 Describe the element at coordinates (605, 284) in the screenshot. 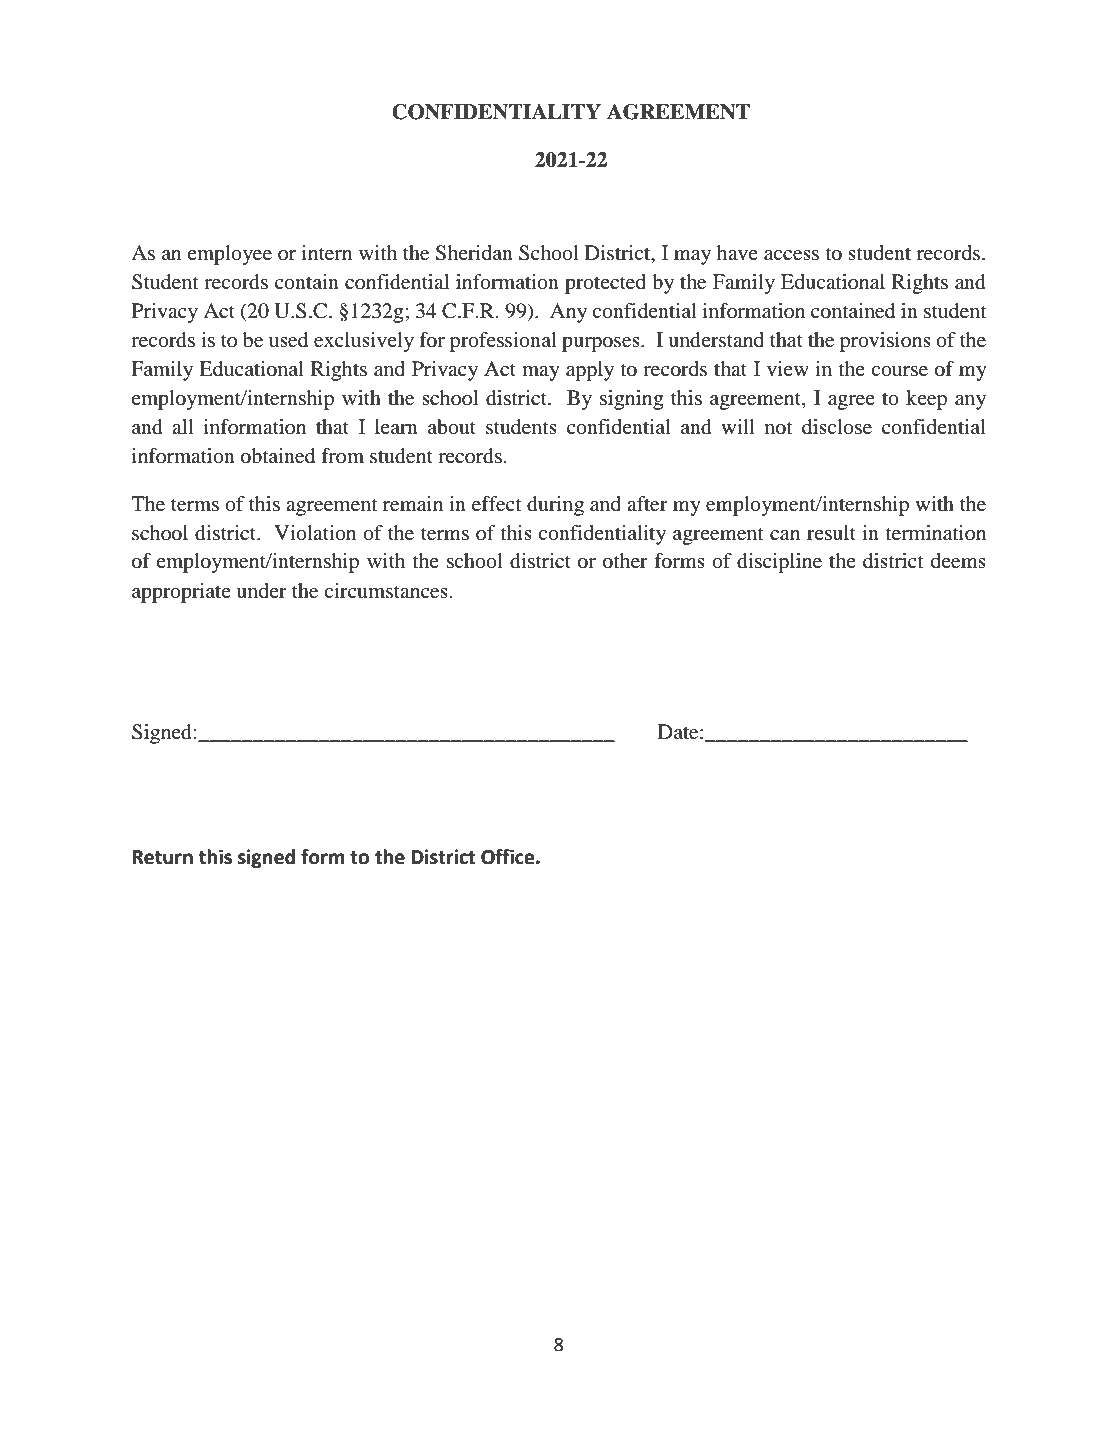

I see `protected` at that location.
